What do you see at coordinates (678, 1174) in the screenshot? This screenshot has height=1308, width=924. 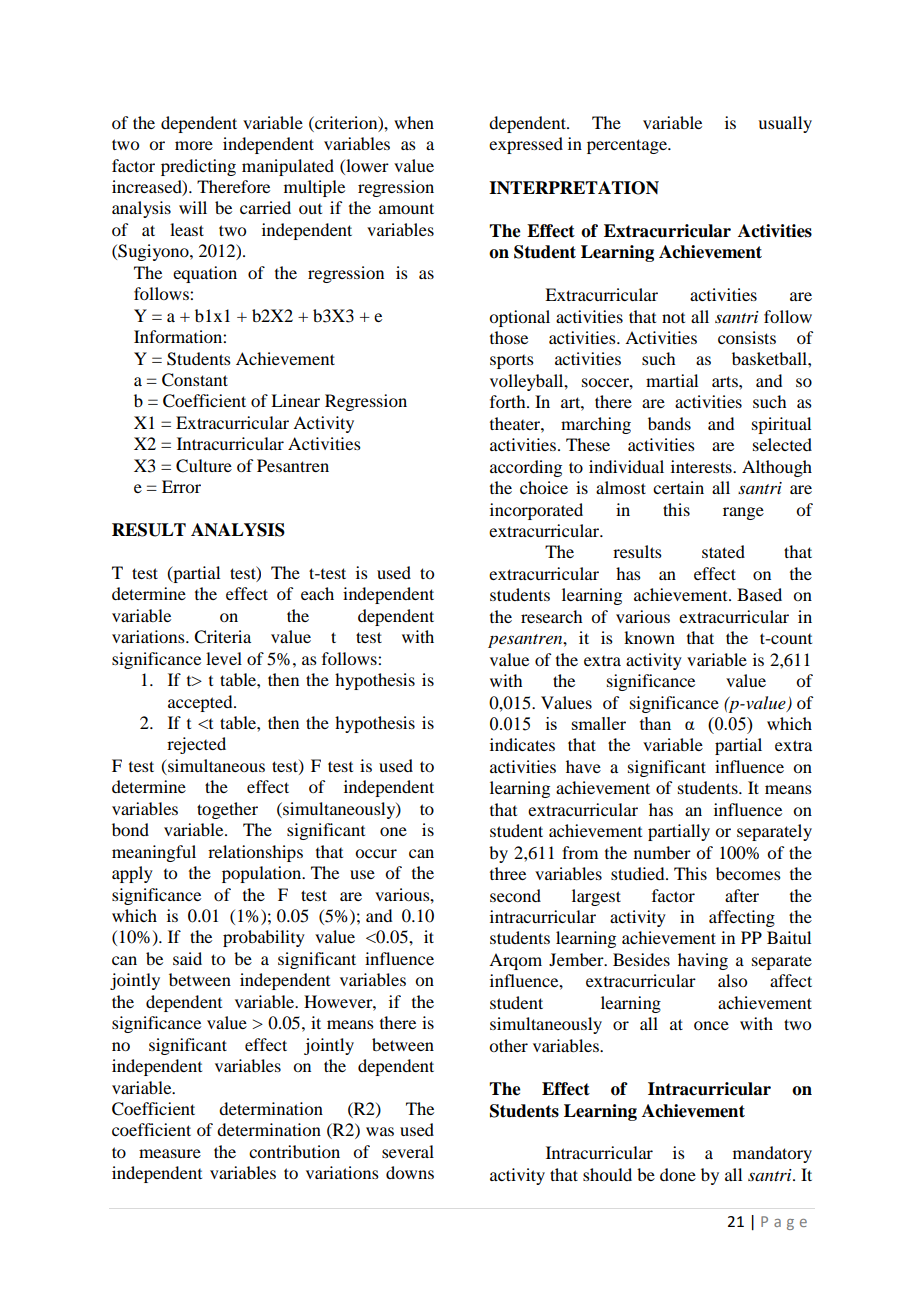 I see `done` at bounding box center [678, 1174].
